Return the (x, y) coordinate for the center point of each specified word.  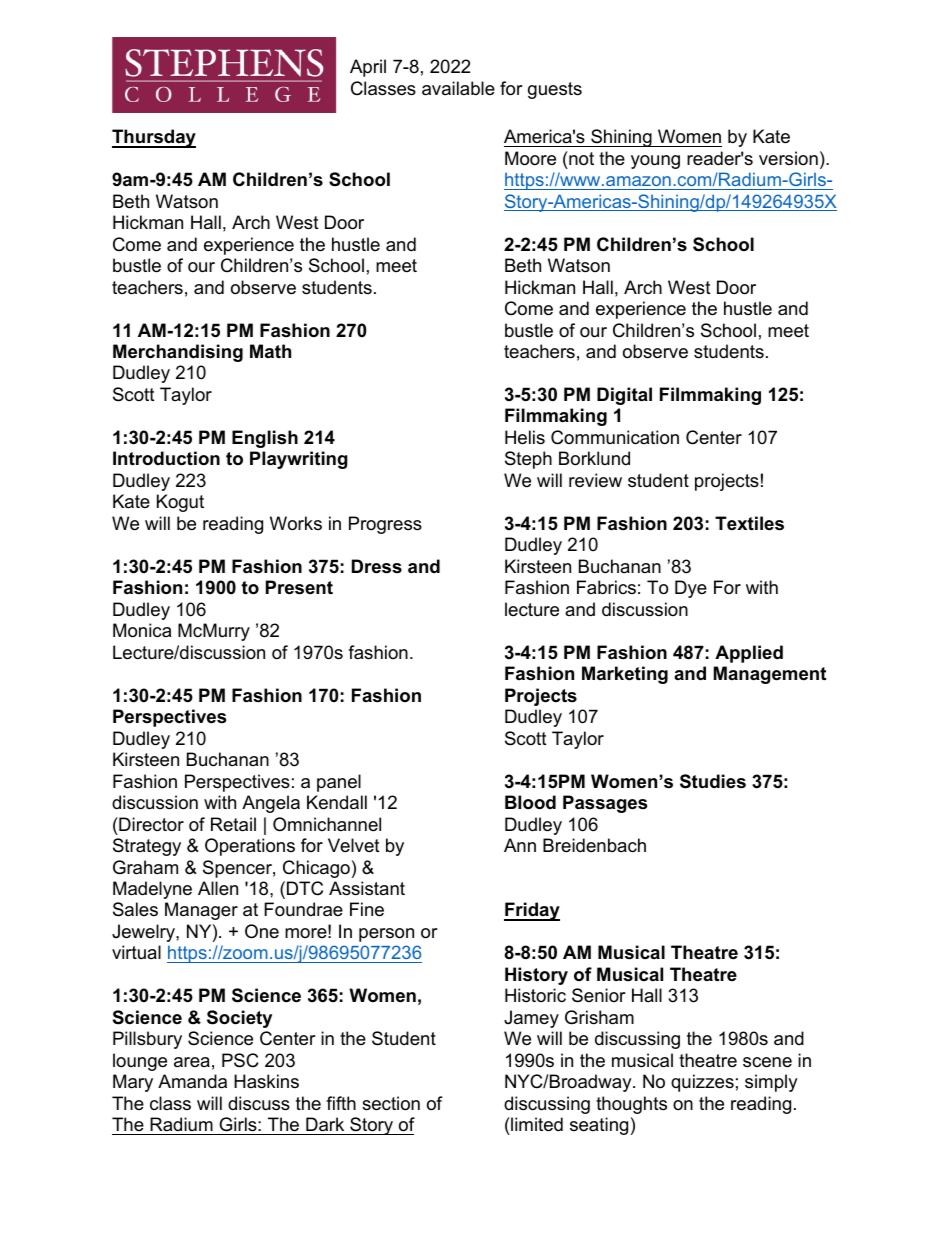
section (391, 1103)
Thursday (154, 138)
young (655, 162)
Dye (691, 589)
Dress (377, 566)
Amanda (192, 1081)
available (458, 88)
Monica (142, 630)
